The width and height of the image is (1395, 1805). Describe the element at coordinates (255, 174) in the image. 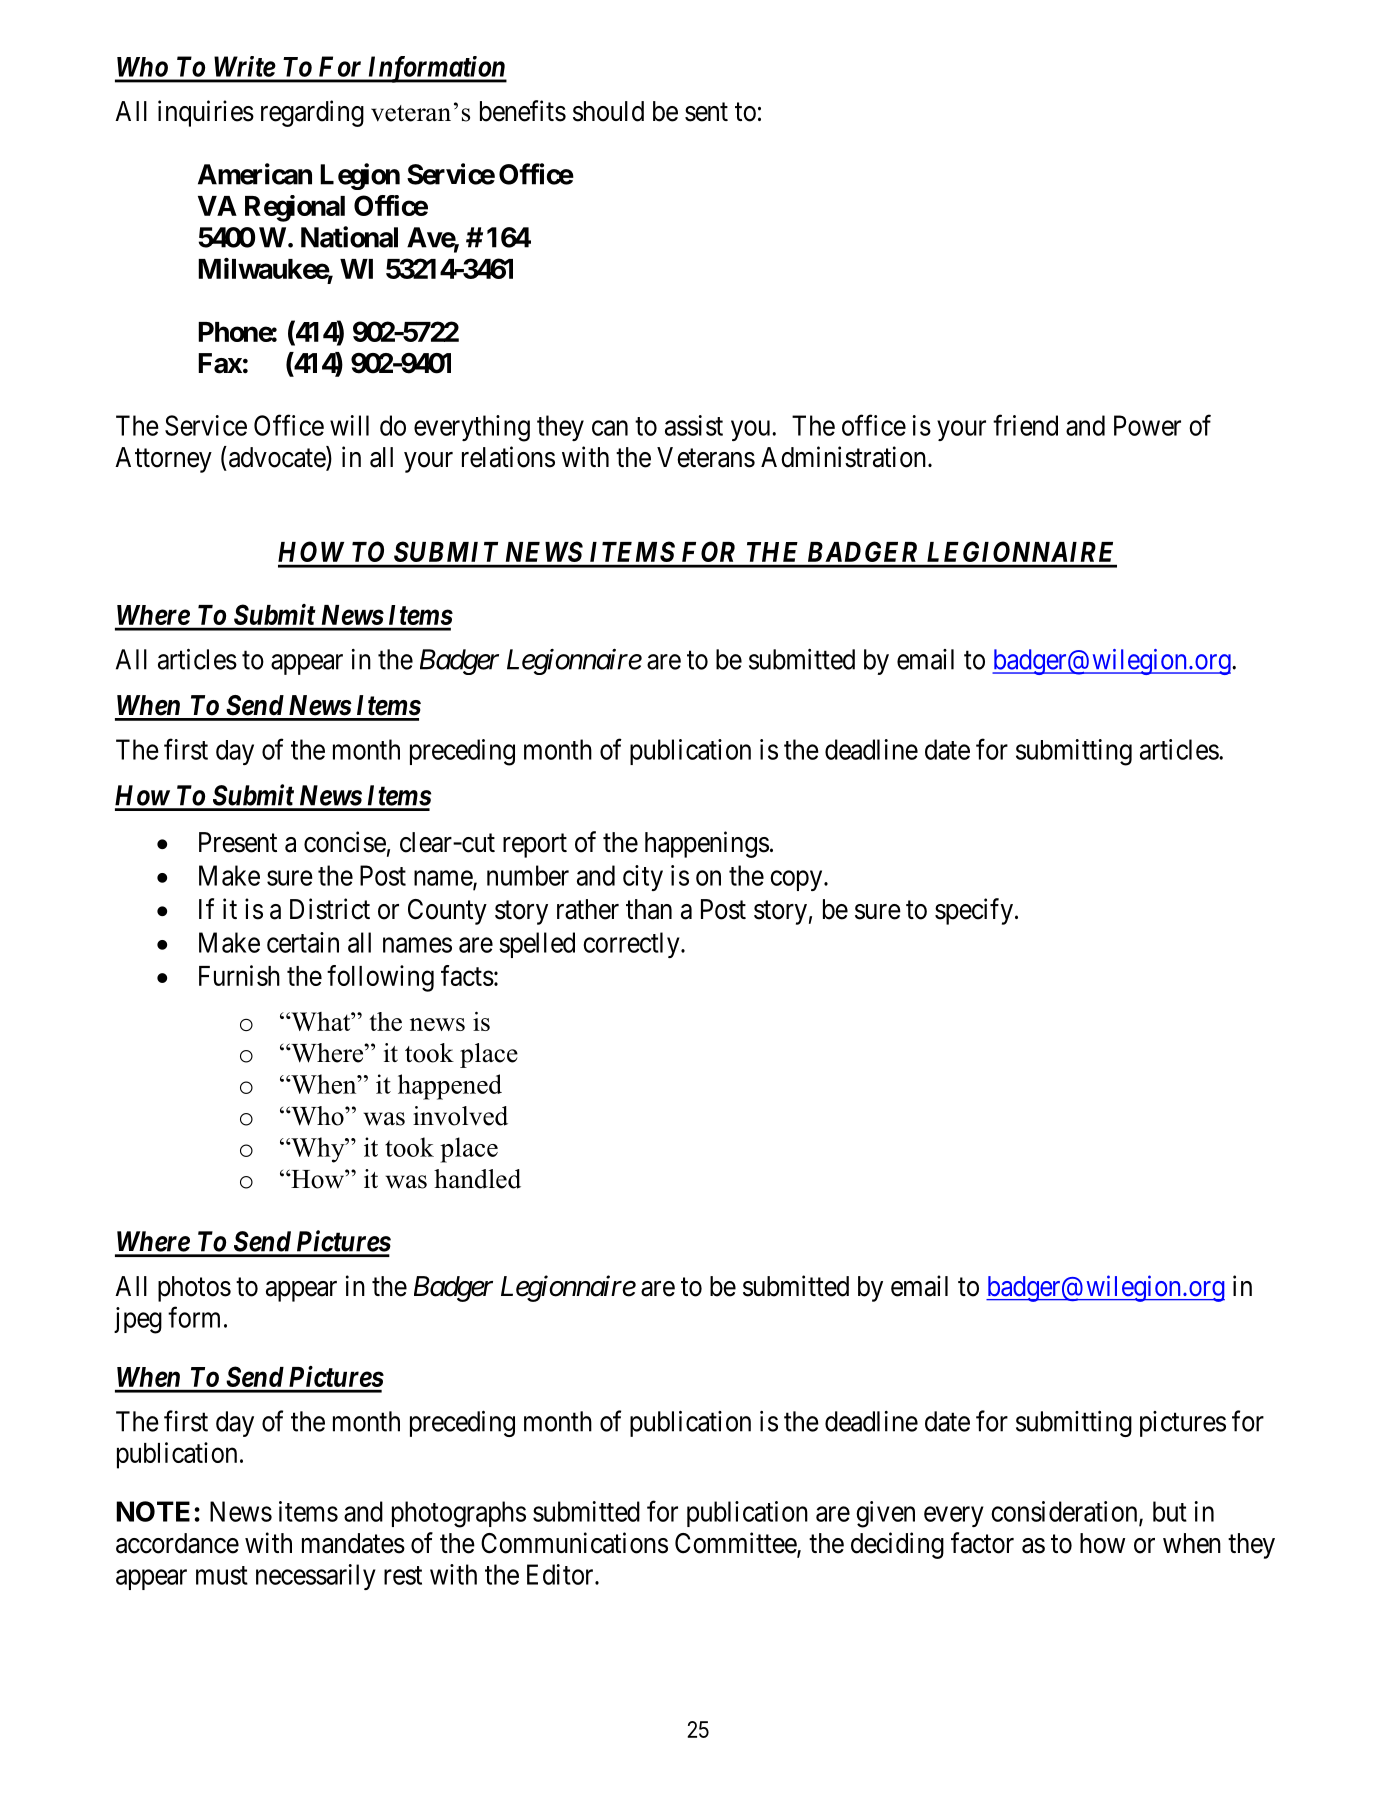

I see `American` at that location.
